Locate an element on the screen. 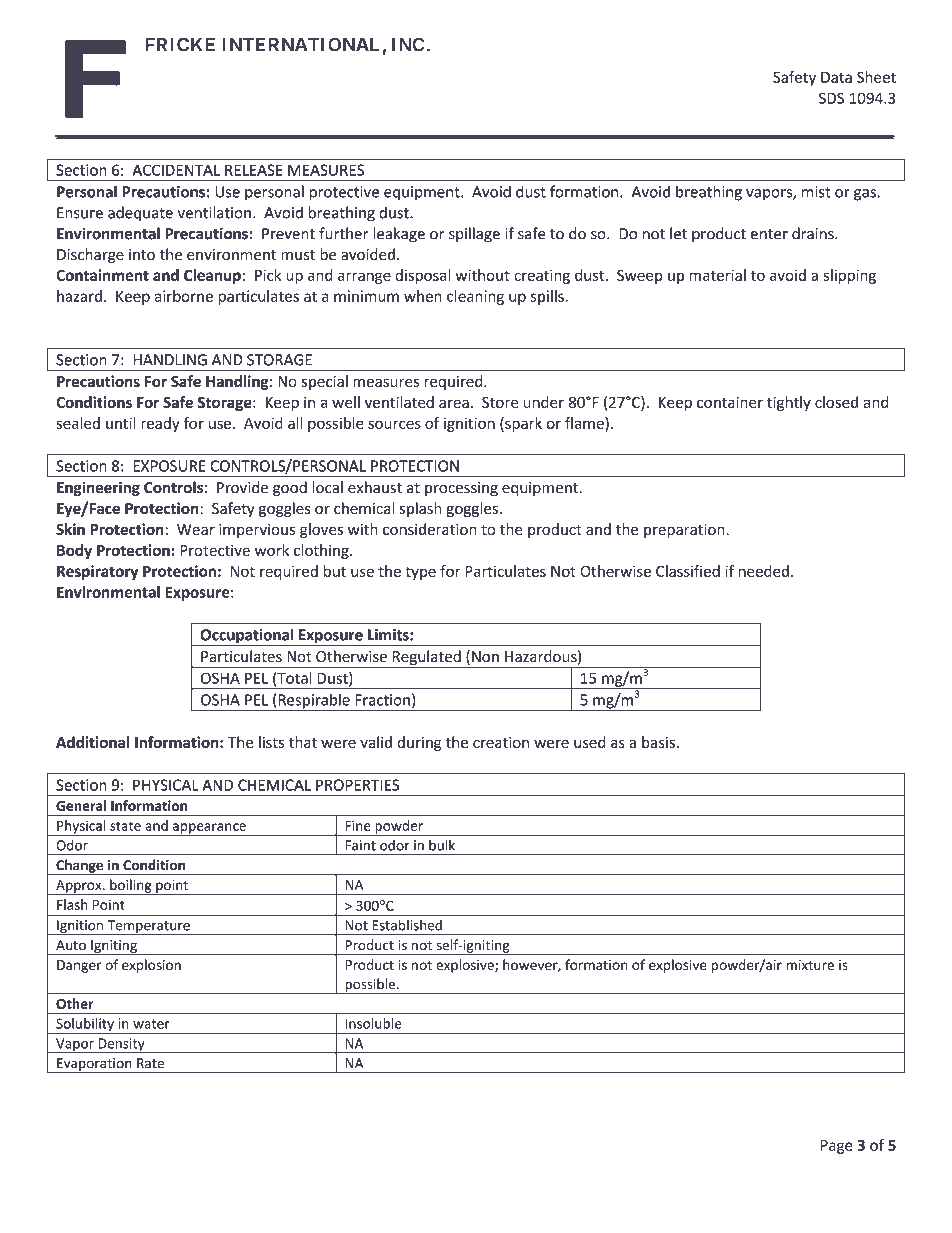 This screenshot has height=1233, width=952. Data is located at coordinates (836, 77).
